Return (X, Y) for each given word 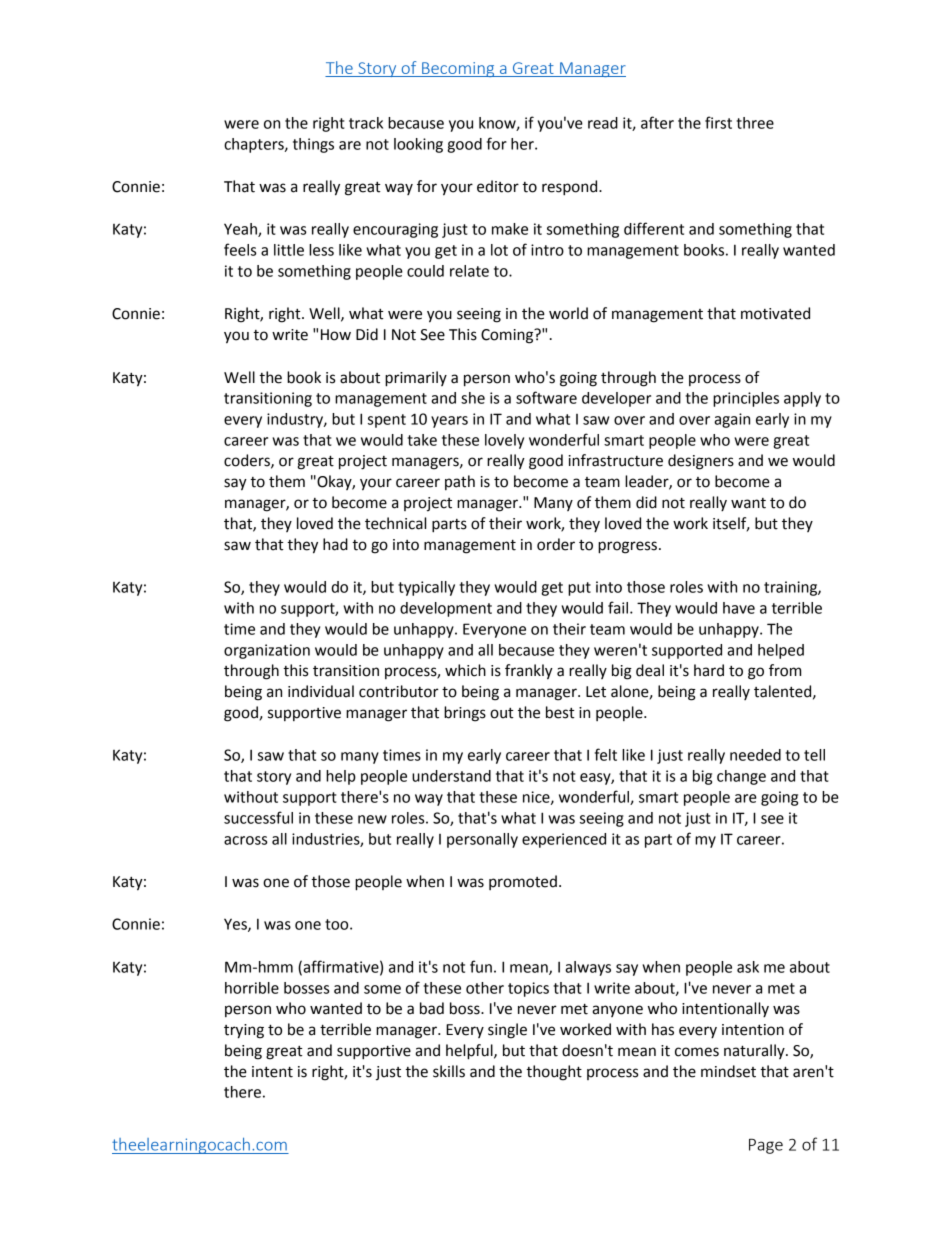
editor (498, 186)
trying (244, 1031)
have (739, 608)
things (313, 145)
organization (267, 651)
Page (766, 1146)
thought (554, 1073)
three (755, 123)
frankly (529, 672)
